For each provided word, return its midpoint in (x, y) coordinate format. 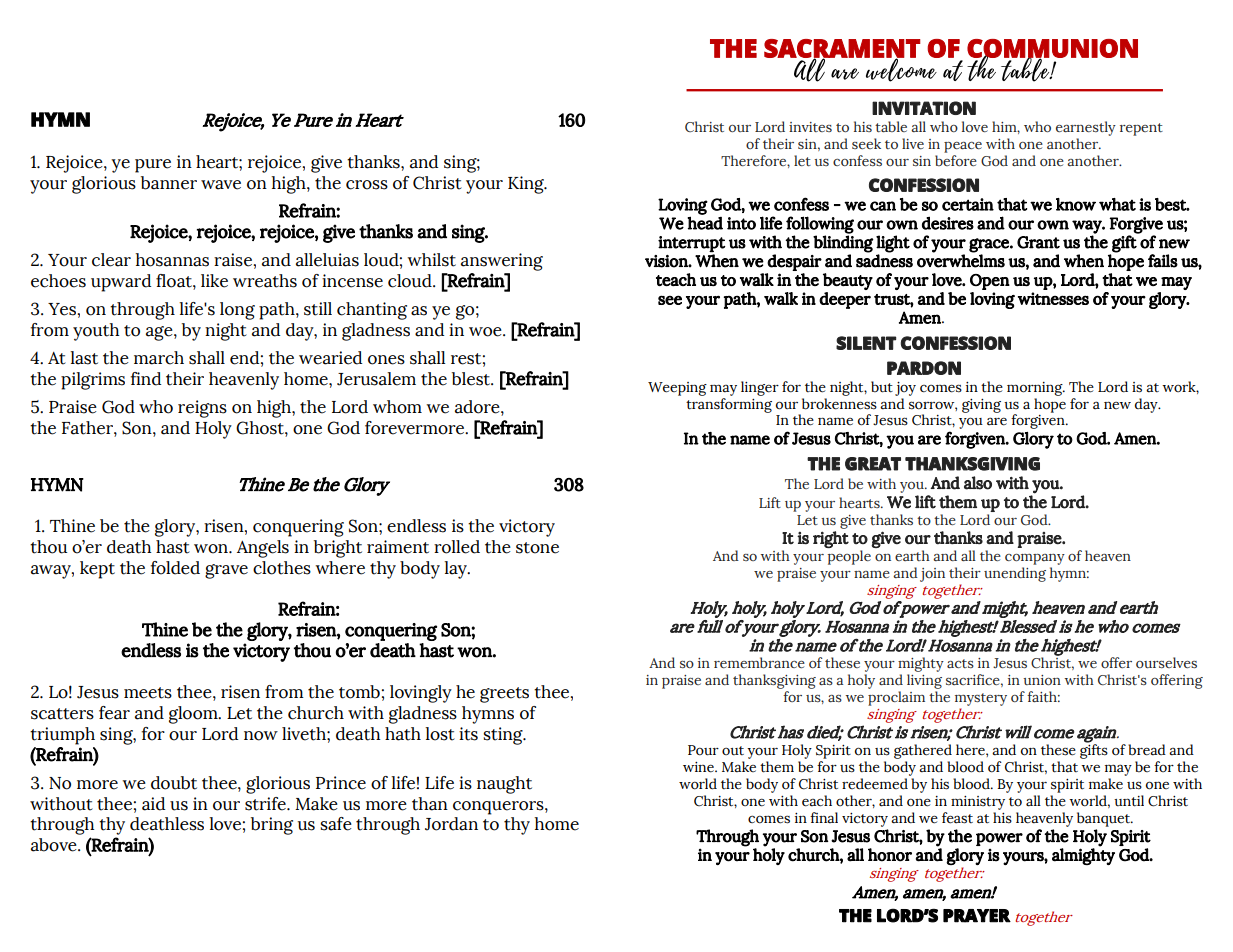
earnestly (1086, 128)
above (55, 845)
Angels (263, 549)
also (978, 483)
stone (537, 548)
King (527, 185)
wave (221, 185)
